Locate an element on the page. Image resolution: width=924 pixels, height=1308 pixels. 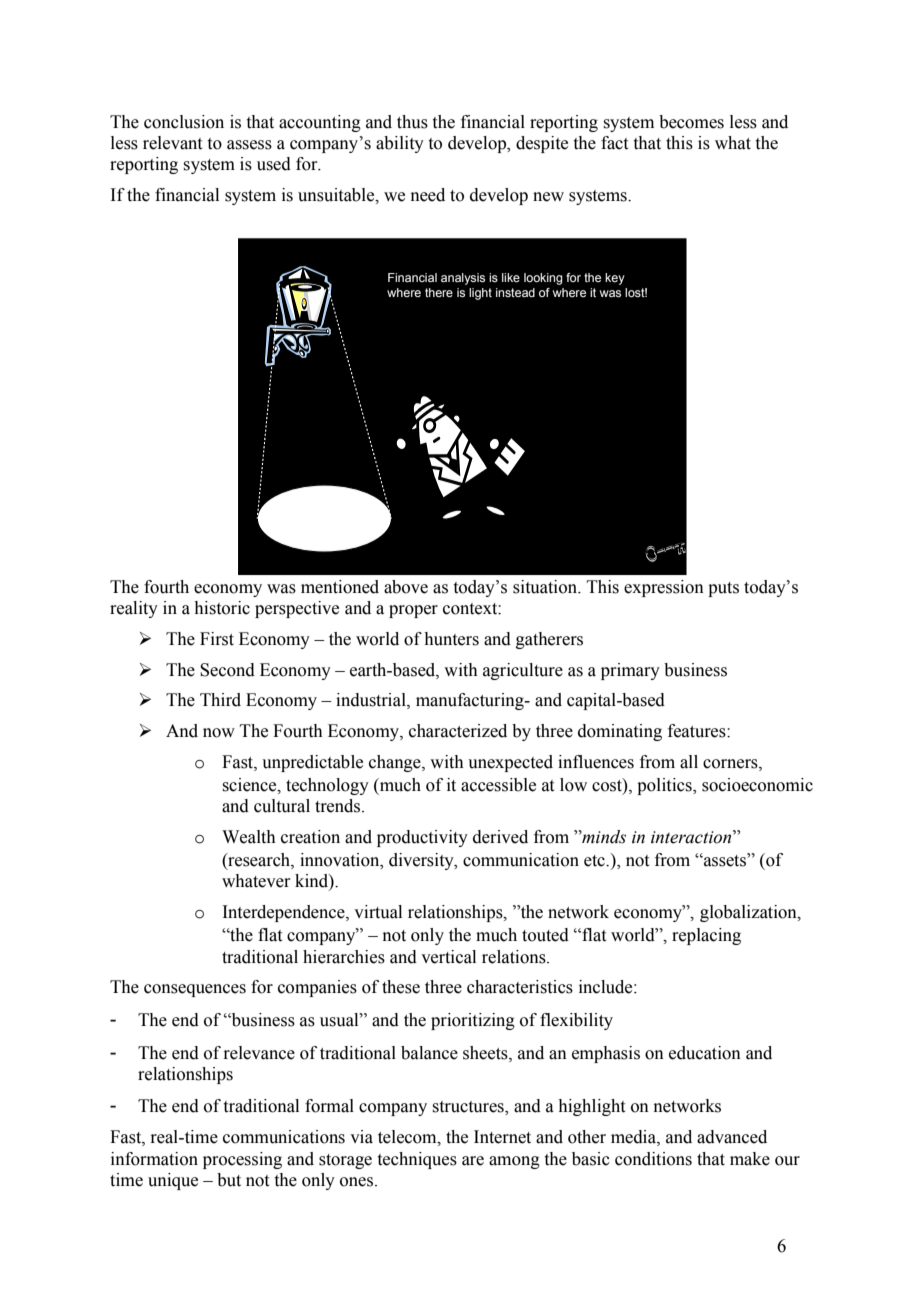
historic is located at coordinates (222, 608).
